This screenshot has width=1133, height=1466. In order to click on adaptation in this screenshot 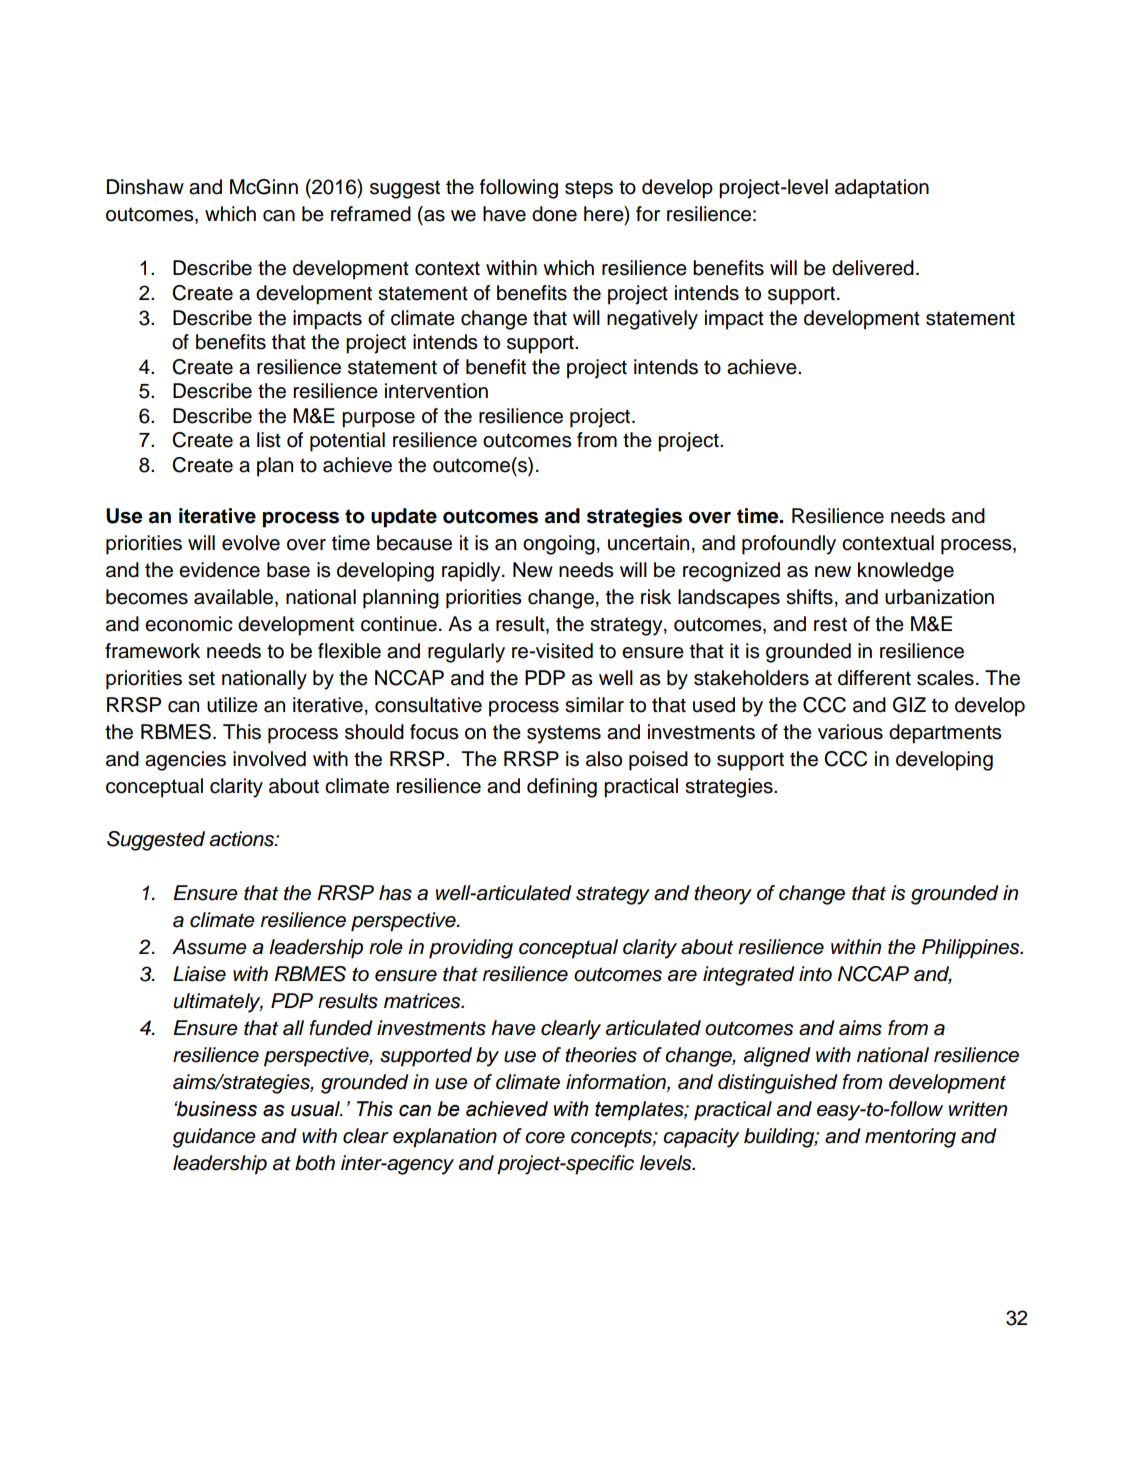, I will do `click(882, 189)`.
